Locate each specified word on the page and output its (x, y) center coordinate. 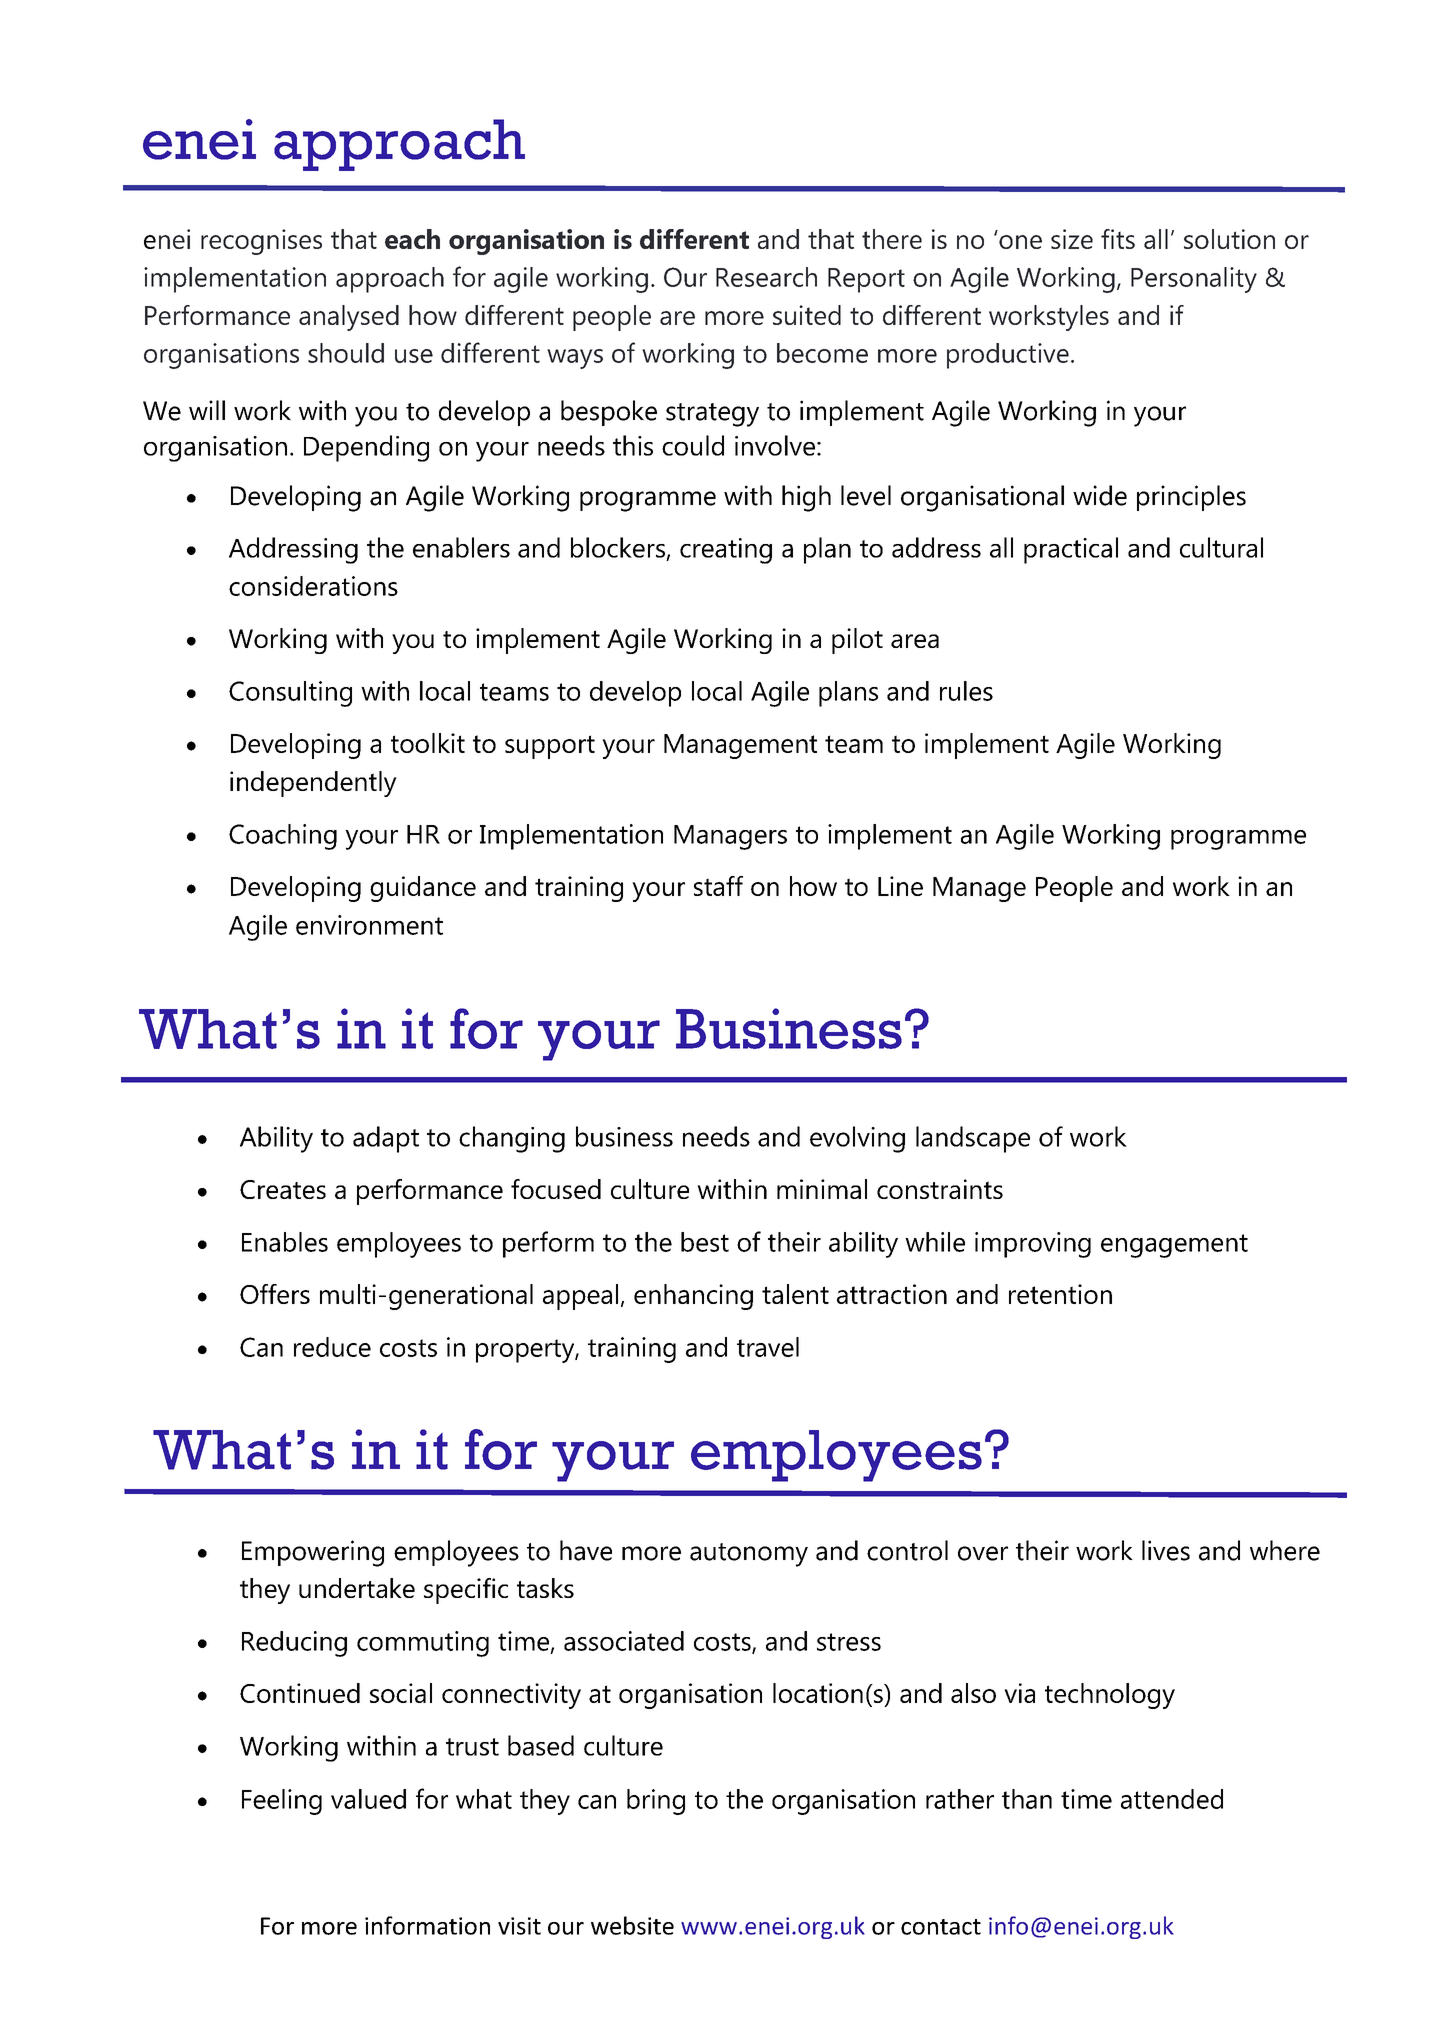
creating (726, 551)
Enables (285, 1242)
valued (368, 1799)
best (705, 1242)
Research (766, 277)
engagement (1174, 1246)
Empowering (313, 1553)
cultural (1221, 547)
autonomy (749, 1555)
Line (900, 886)
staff (718, 886)
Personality (1194, 280)
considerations (313, 586)
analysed (349, 318)
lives (1166, 1550)
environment (369, 925)
